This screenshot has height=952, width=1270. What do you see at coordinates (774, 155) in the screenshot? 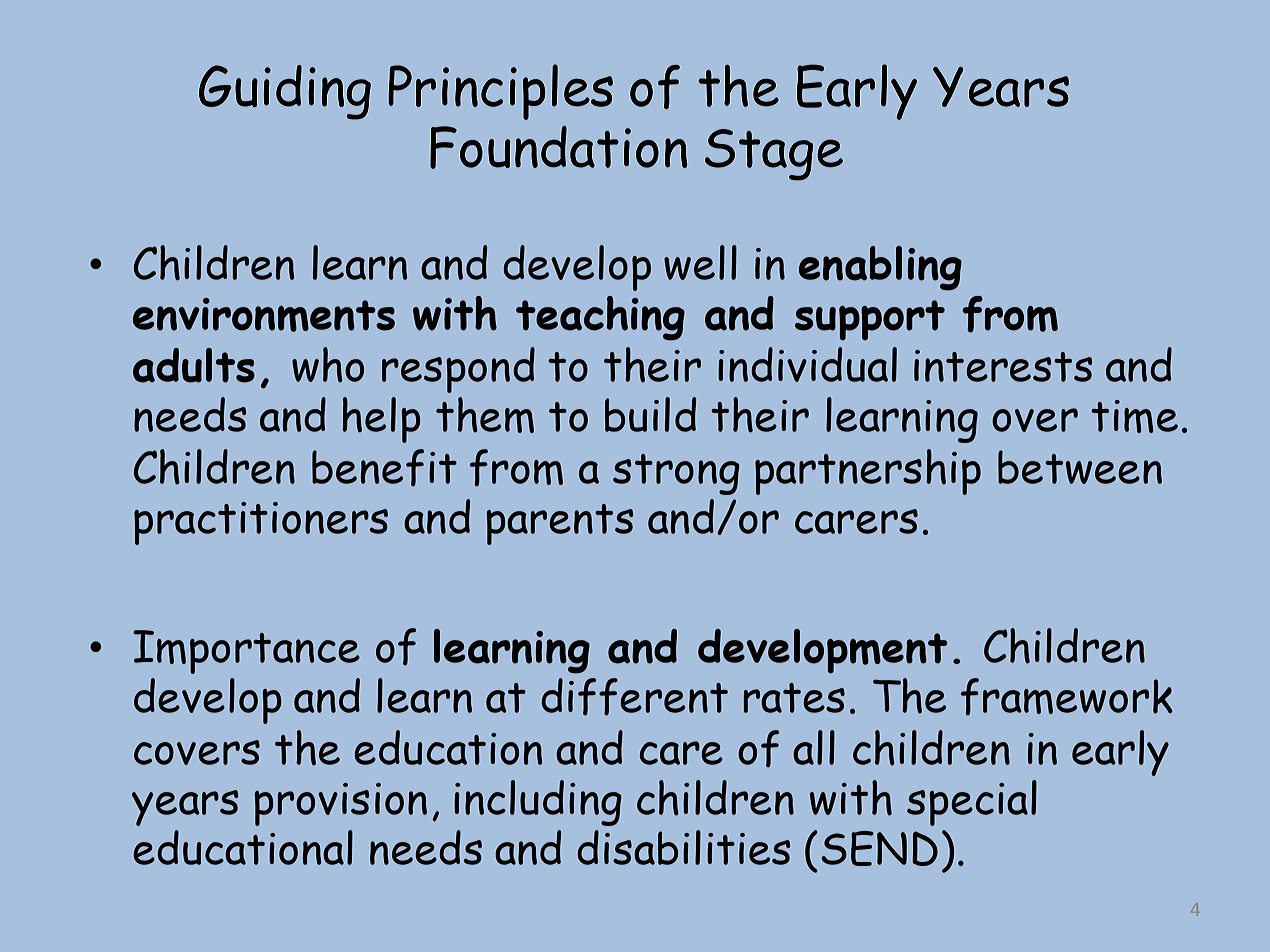
I see `Stage` at bounding box center [774, 155].
